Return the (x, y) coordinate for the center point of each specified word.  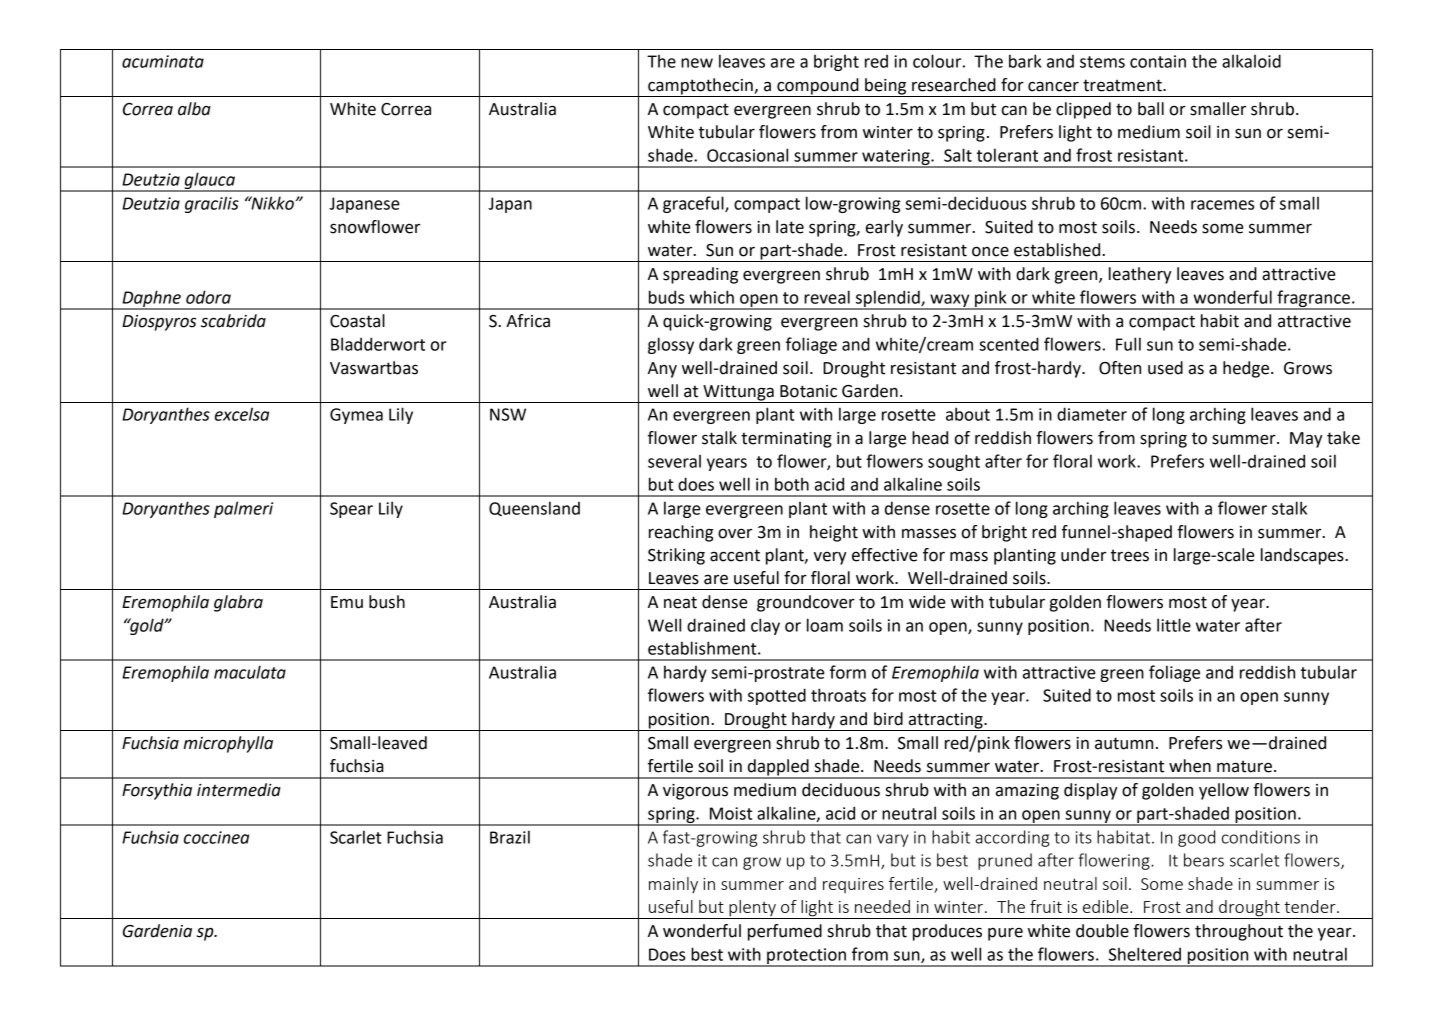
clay (765, 626)
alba (194, 109)
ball (1151, 109)
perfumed (785, 932)
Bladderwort (378, 344)
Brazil (510, 837)
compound (818, 87)
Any (662, 370)
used (1165, 368)
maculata (250, 672)
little (1174, 625)
